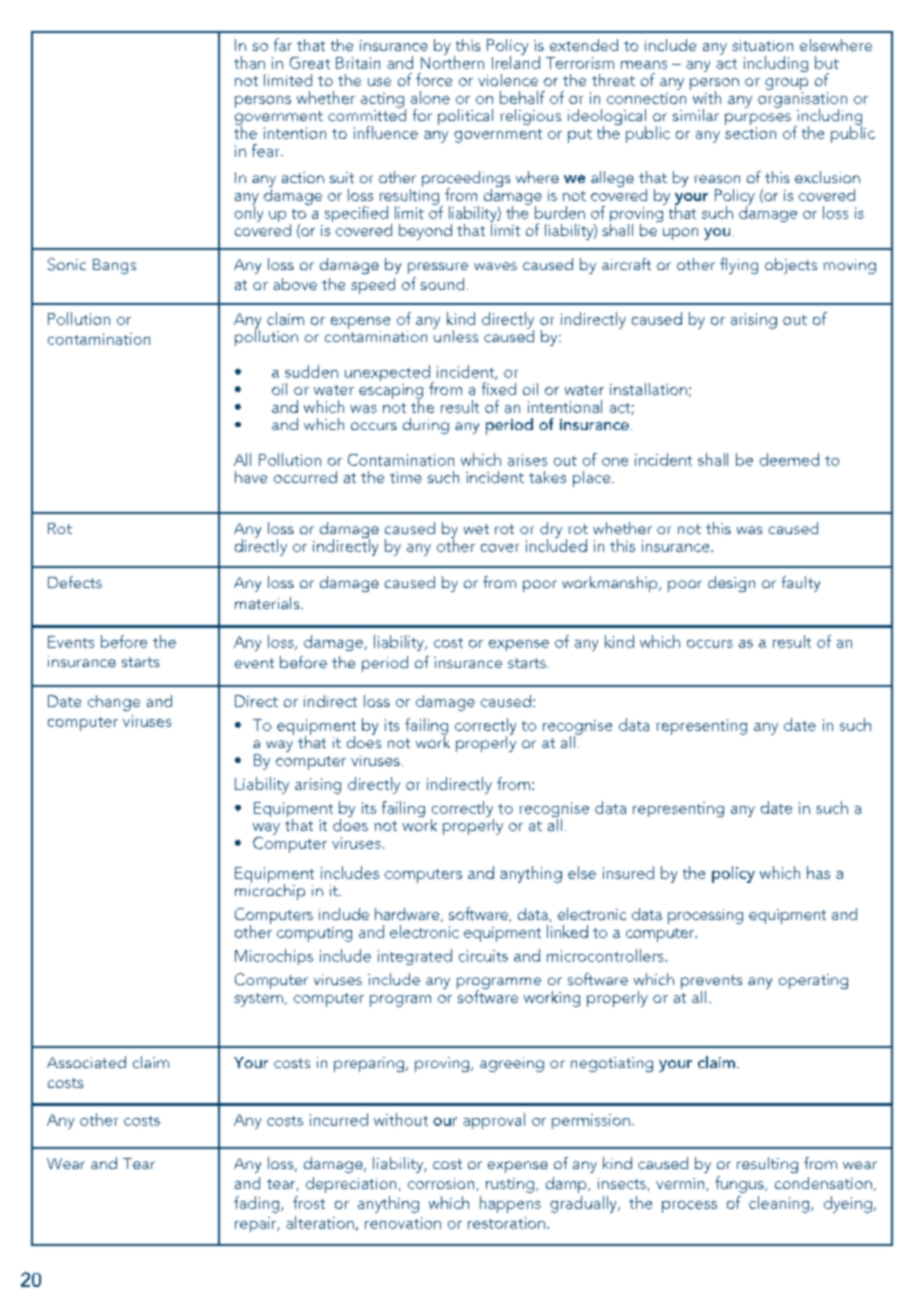 The width and height of the screenshot is (924, 1308). Describe the element at coordinates (249, 62) in the screenshot. I see `than` at that location.
